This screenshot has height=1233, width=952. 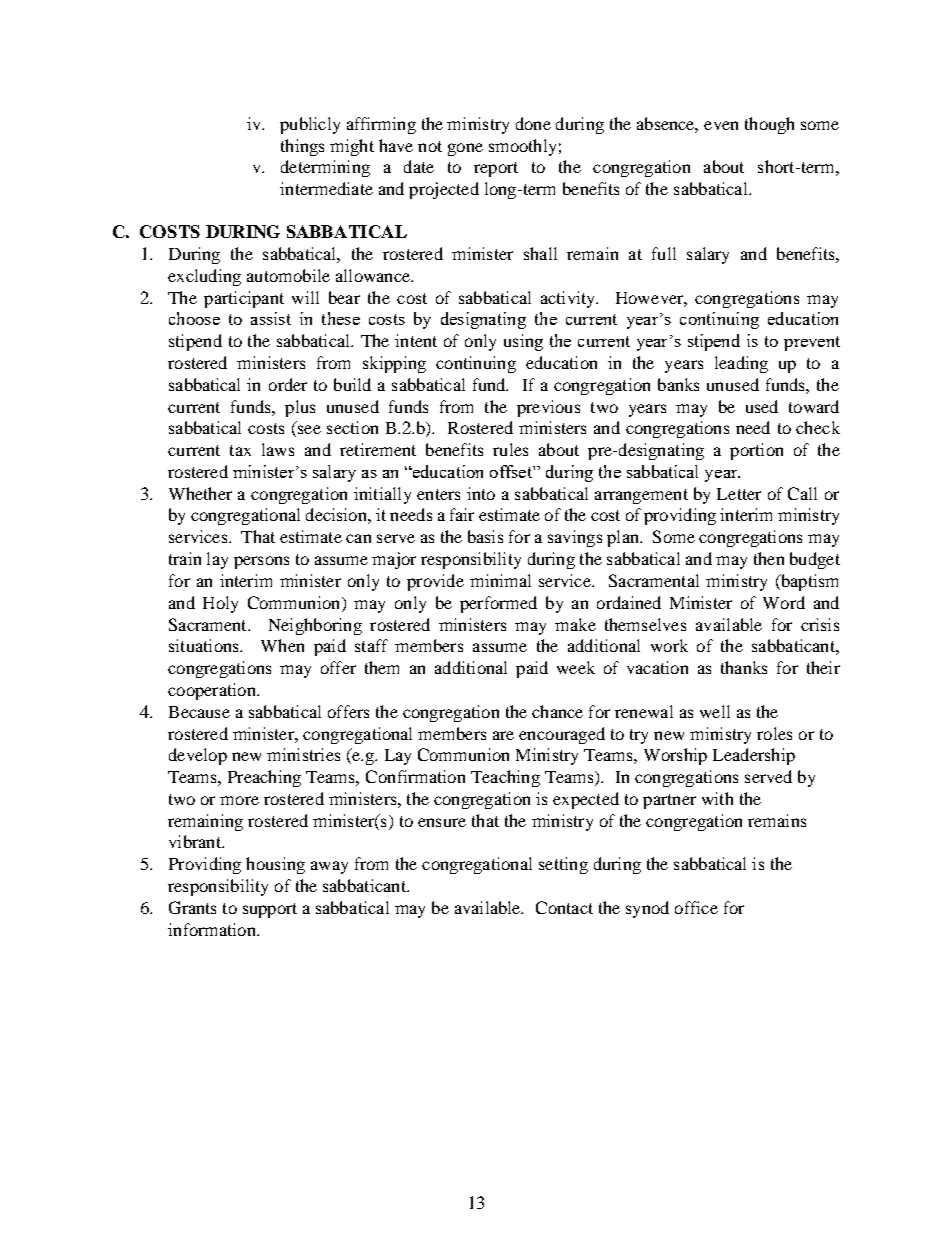 I want to click on smoothly, so click(x=522, y=147).
